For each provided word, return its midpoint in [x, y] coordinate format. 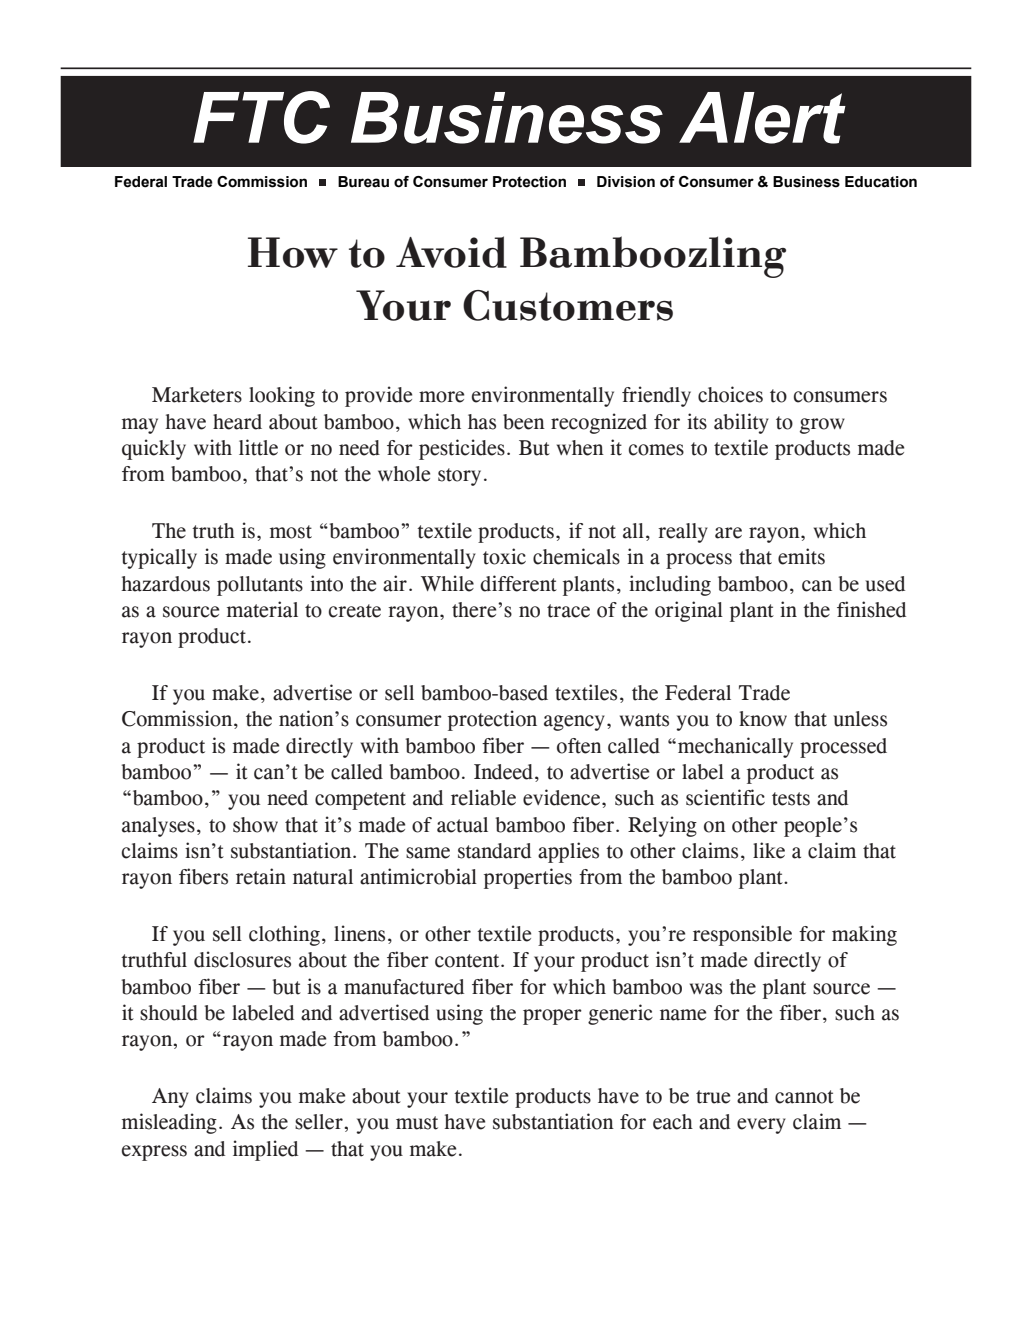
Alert [762, 118]
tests [791, 799]
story [459, 477]
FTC [261, 117]
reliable [483, 797]
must [417, 1123]
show [255, 825]
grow [822, 426]
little [258, 447]
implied [265, 1150]
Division [626, 182]
